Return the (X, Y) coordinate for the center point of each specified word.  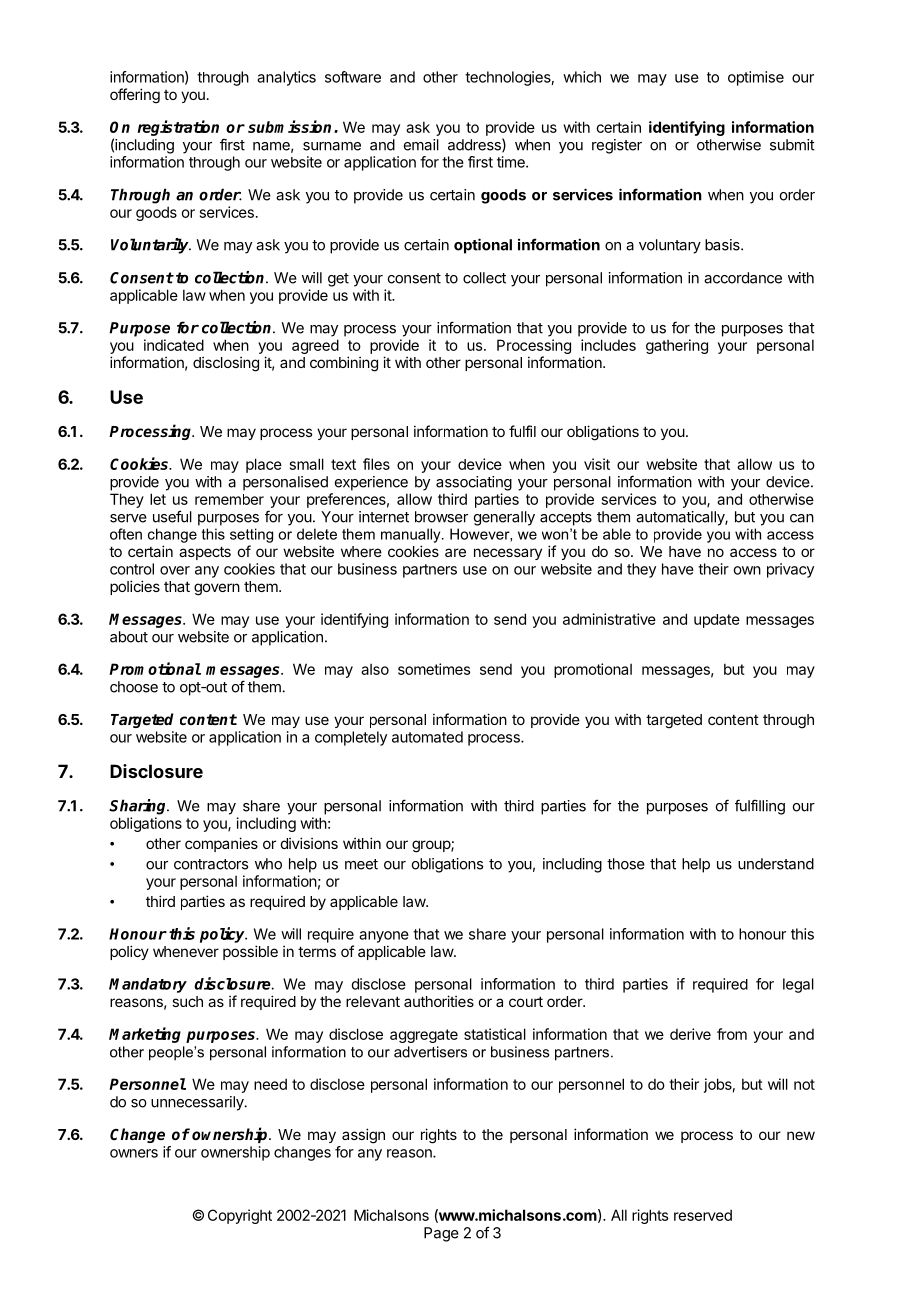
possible (250, 952)
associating (474, 483)
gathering (677, 346)
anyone (384, 937)
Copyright (240, 1216)
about (129, 637)
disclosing (226, 364)
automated (427, 737)
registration (178, 128)
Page (441, 1234)
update (717, 621)
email (421, 145)
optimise (756, 78)
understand (776, 864)
